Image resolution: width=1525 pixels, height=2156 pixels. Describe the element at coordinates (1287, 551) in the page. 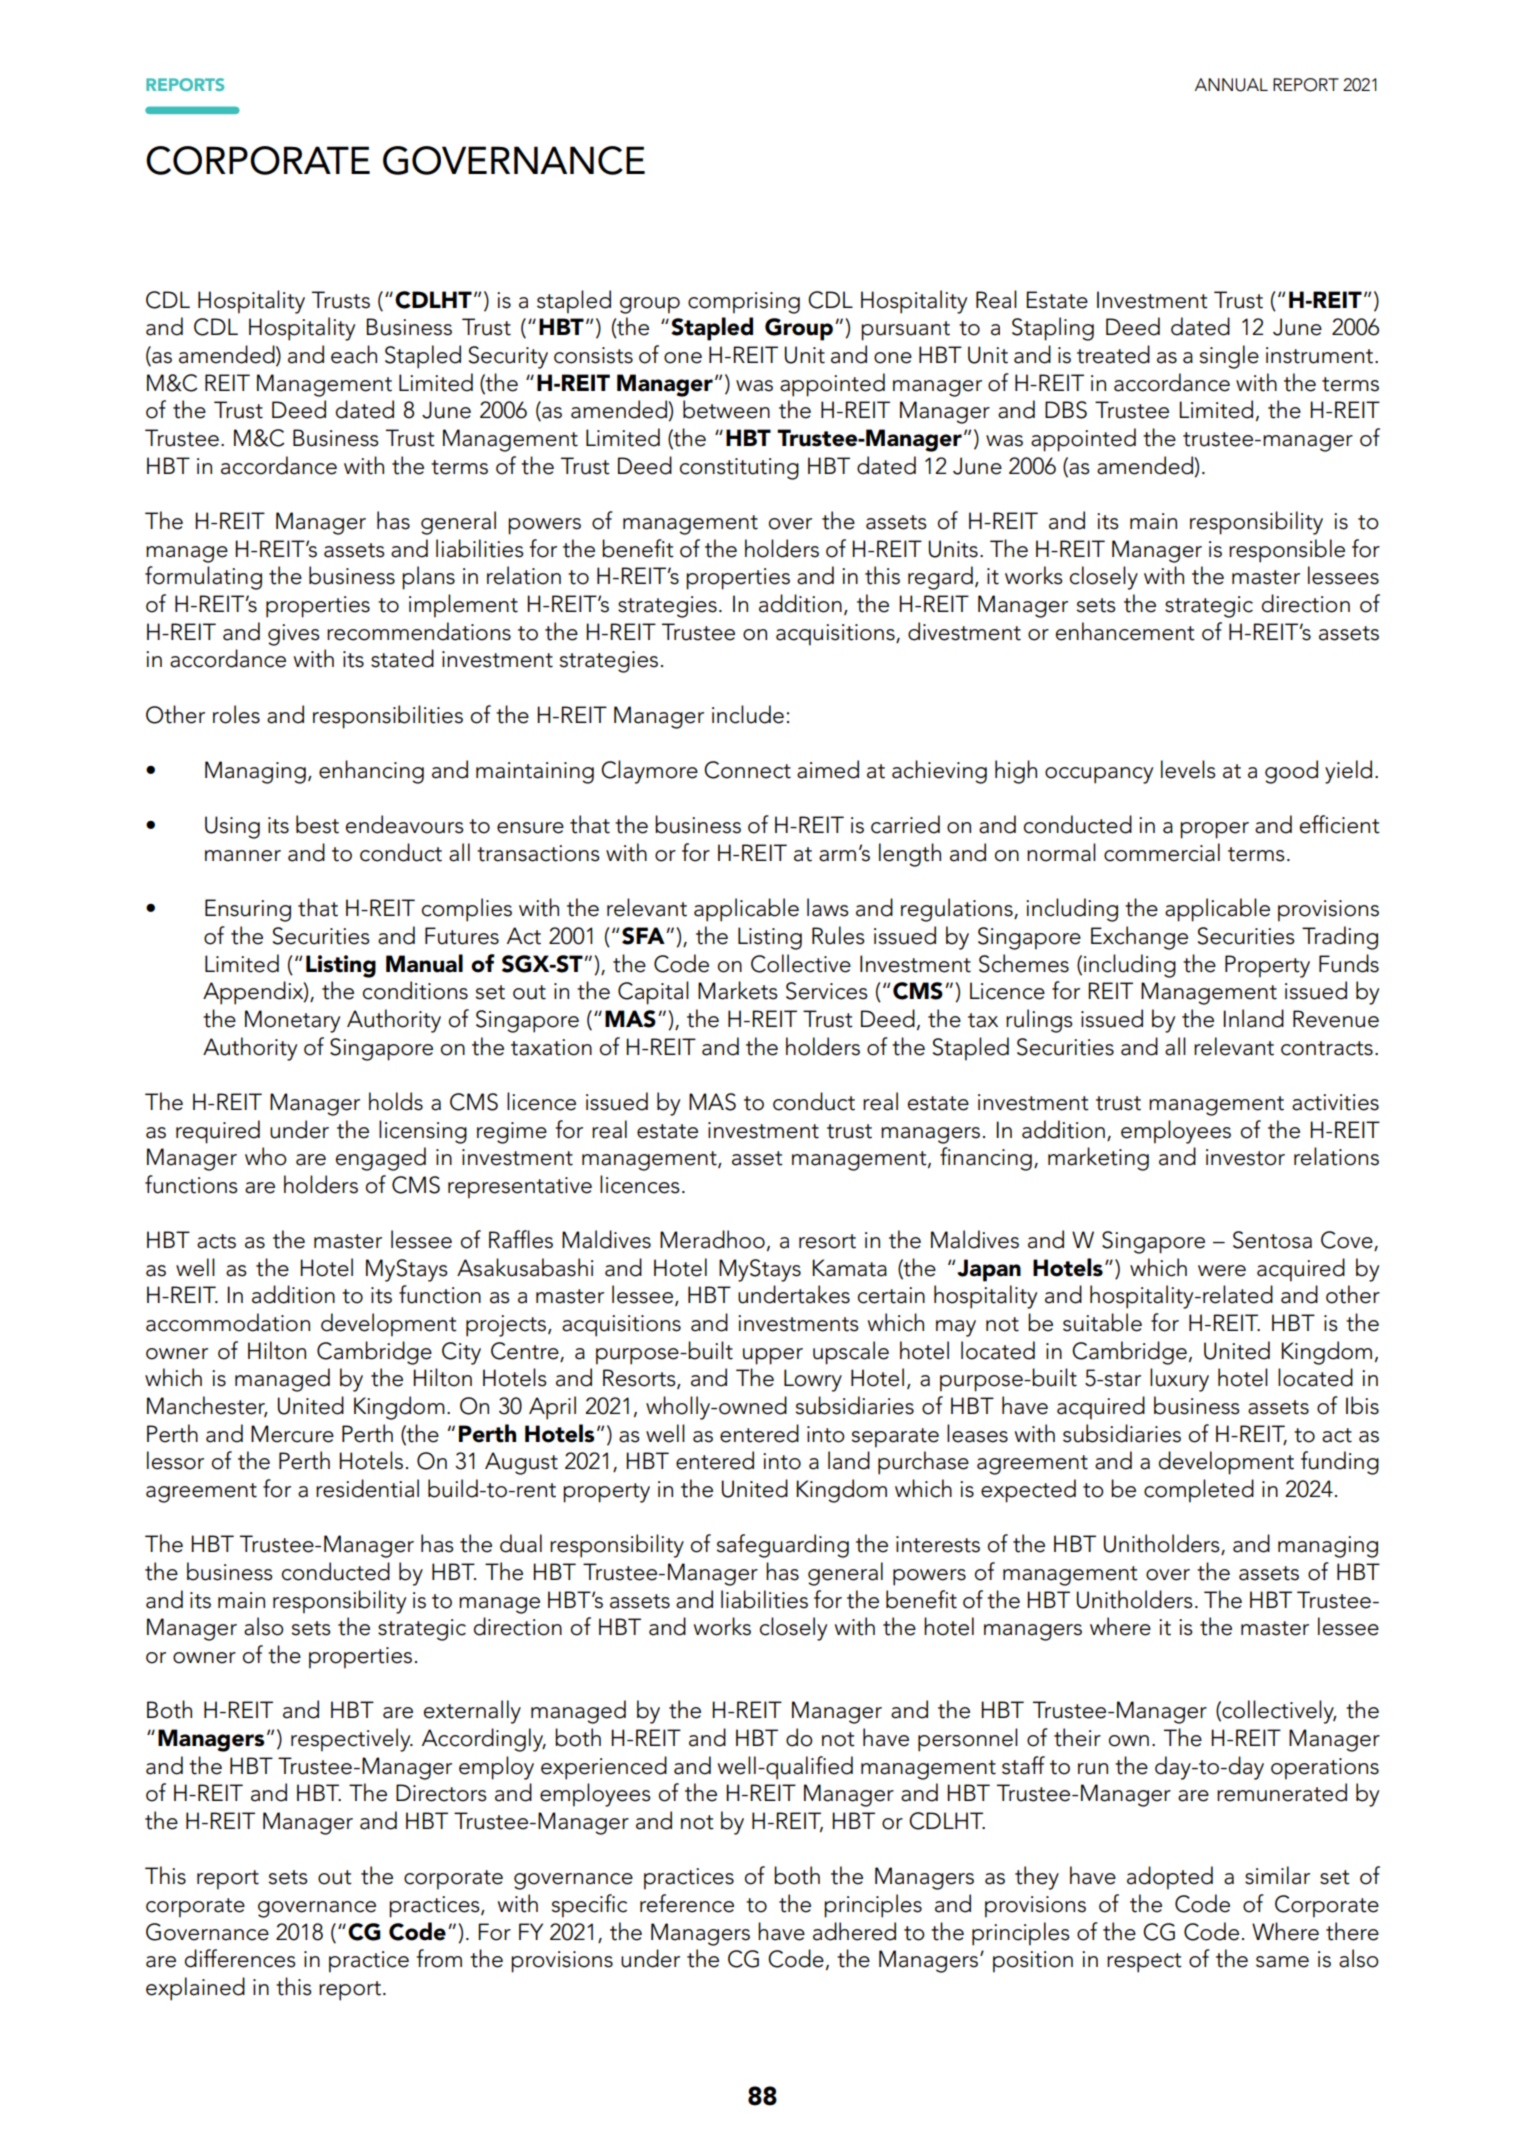

I see `responsible` at that location.
